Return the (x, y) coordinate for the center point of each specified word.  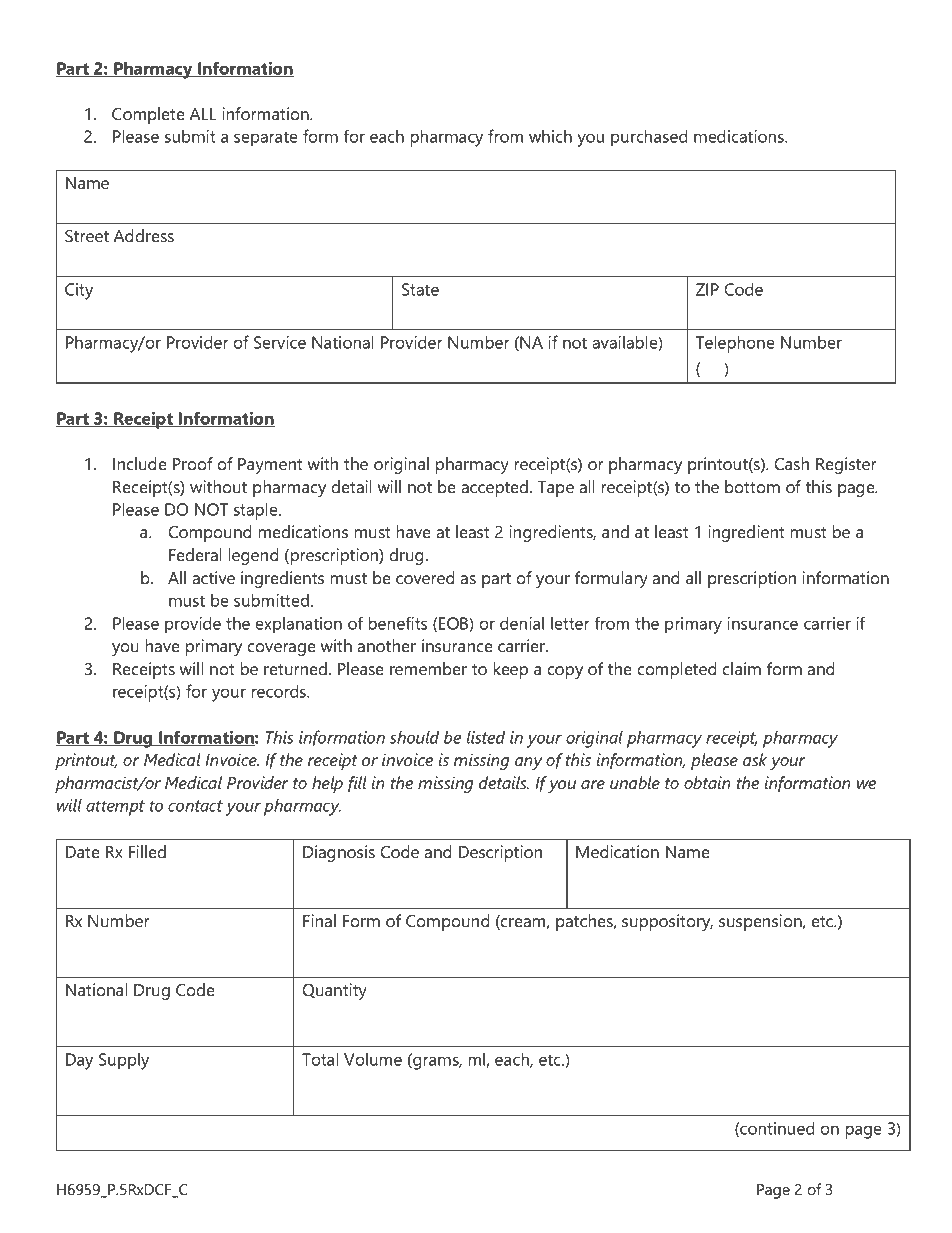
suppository (667, 922)
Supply (124, 1061)
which (550, 136)
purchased (649, 138)
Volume (373, 1059)
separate (266, 139)
